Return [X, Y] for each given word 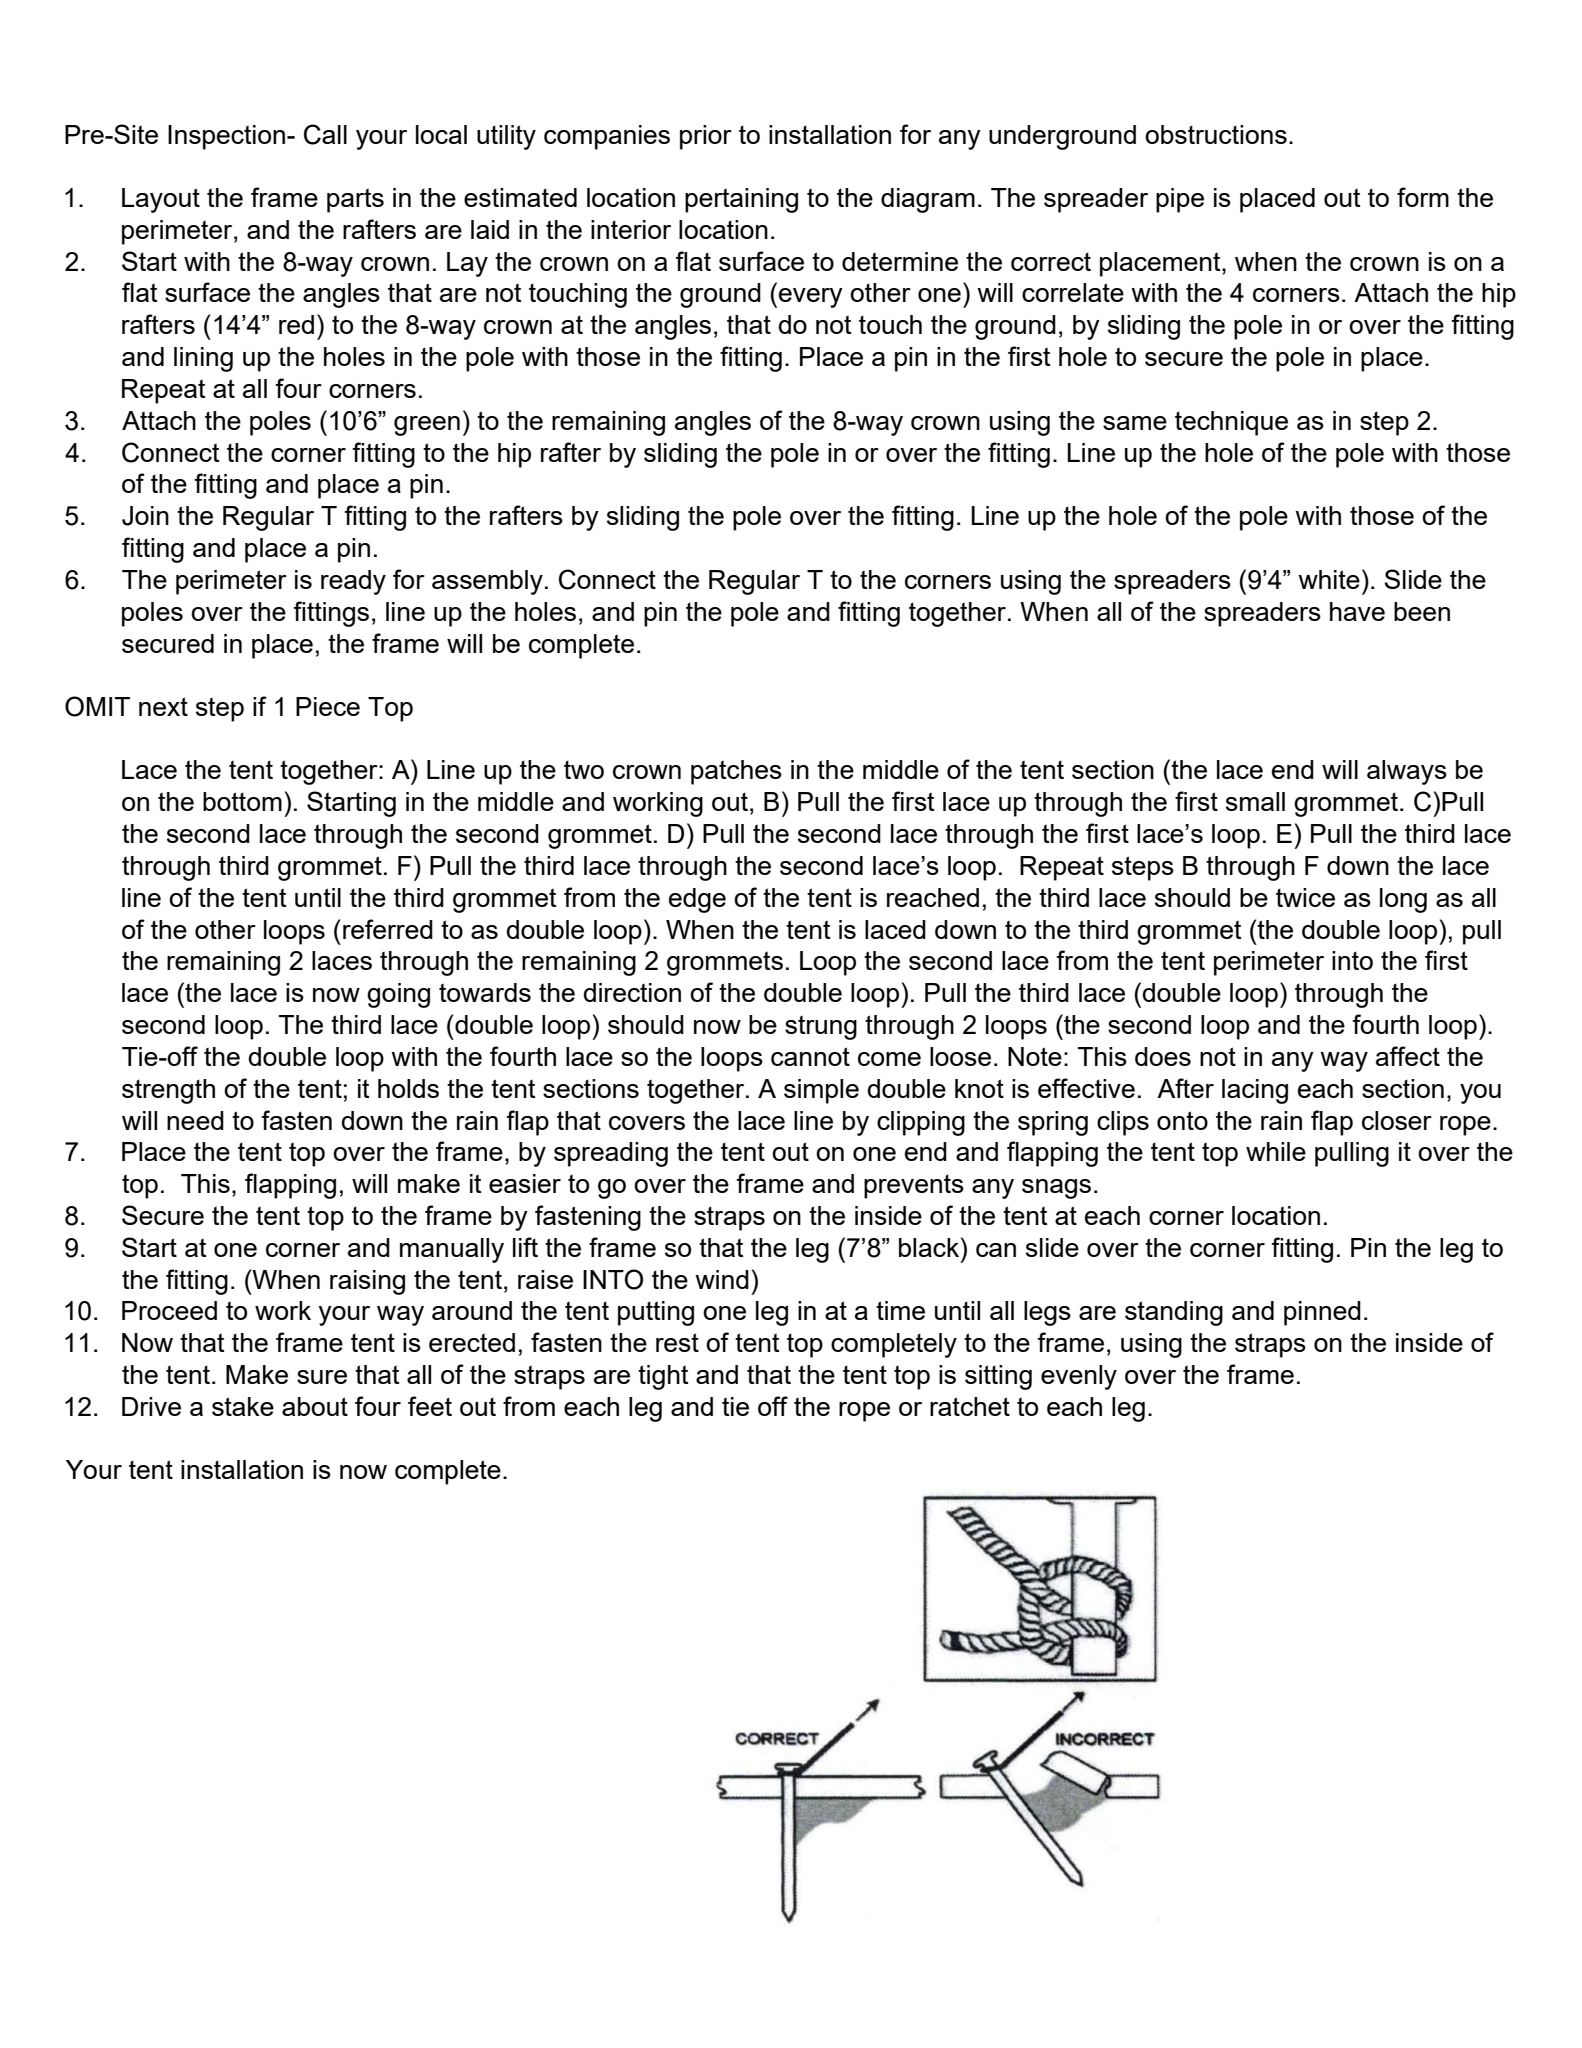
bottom [242, 801]
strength [168, 1091]
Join [145, 516]
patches [736, 772]
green [427, 426]
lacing [1255, 1091]
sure [322, 1377]
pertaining [741, 200]
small [1255, 801]
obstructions [1216, 134]
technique [1231, 423]
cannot [810, 1056]
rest [677, 1342]
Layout [161, 200]
